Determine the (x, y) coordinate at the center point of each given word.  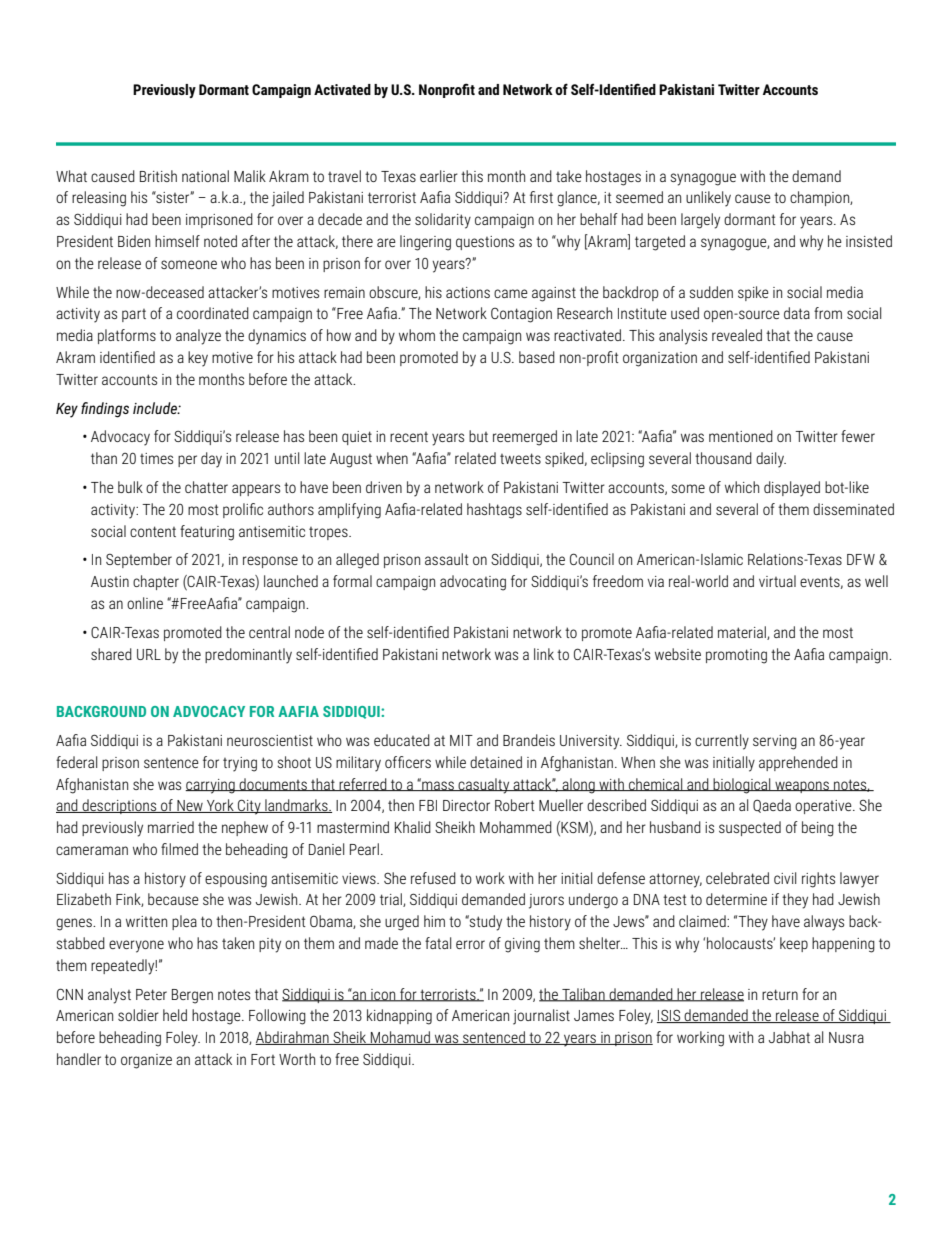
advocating (473, 583)
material (743, 633)
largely (700, 221)
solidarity (443, 221)
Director (466, 805)
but (478, 436)
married (171, 827)
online (145, 603)
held (175, 1015)
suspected (750, 828)
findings (105, 410)
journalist (541, 1017)
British (158, 176)
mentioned (741, 436)
